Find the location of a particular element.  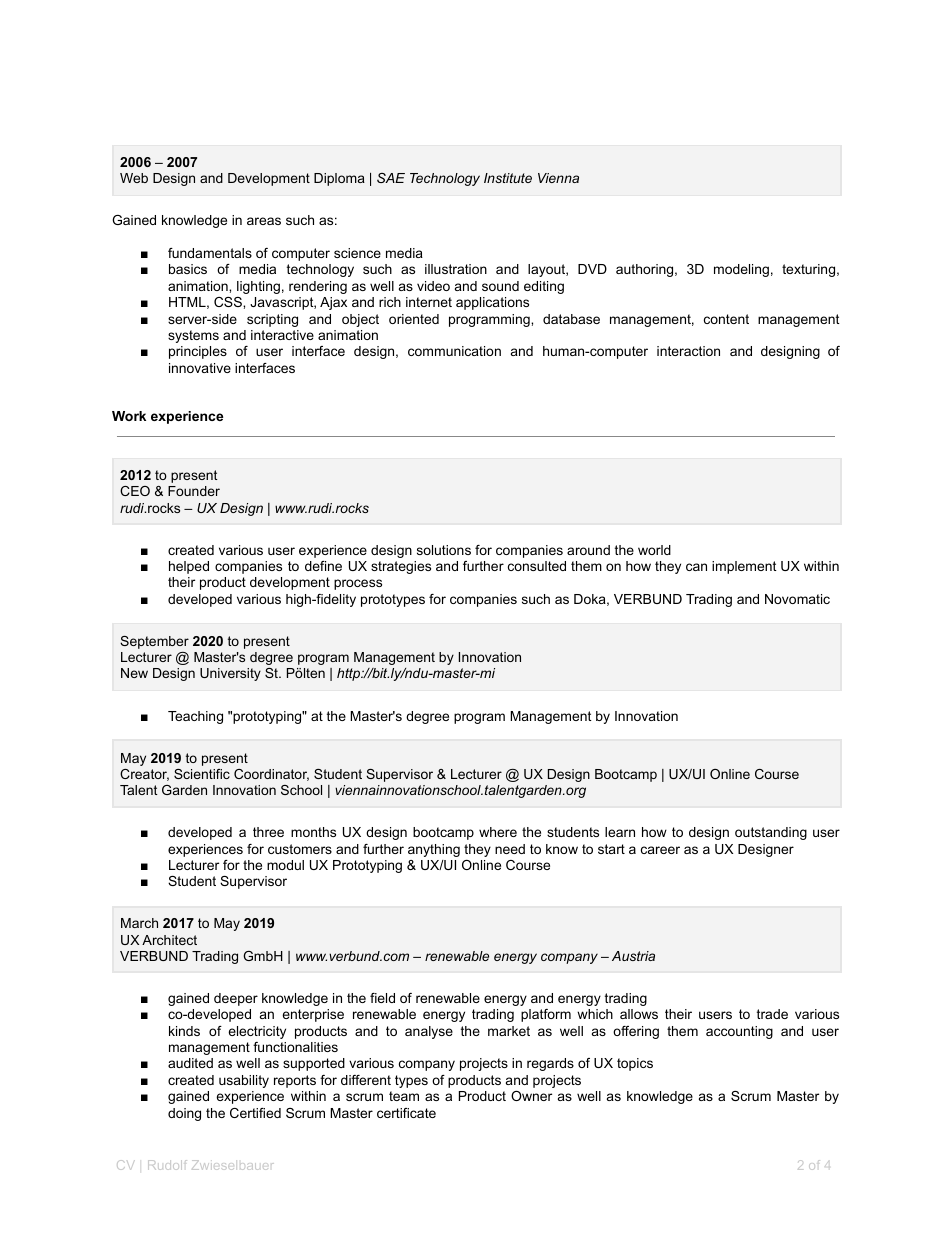

Institute is located at coordinates (508, 178).
